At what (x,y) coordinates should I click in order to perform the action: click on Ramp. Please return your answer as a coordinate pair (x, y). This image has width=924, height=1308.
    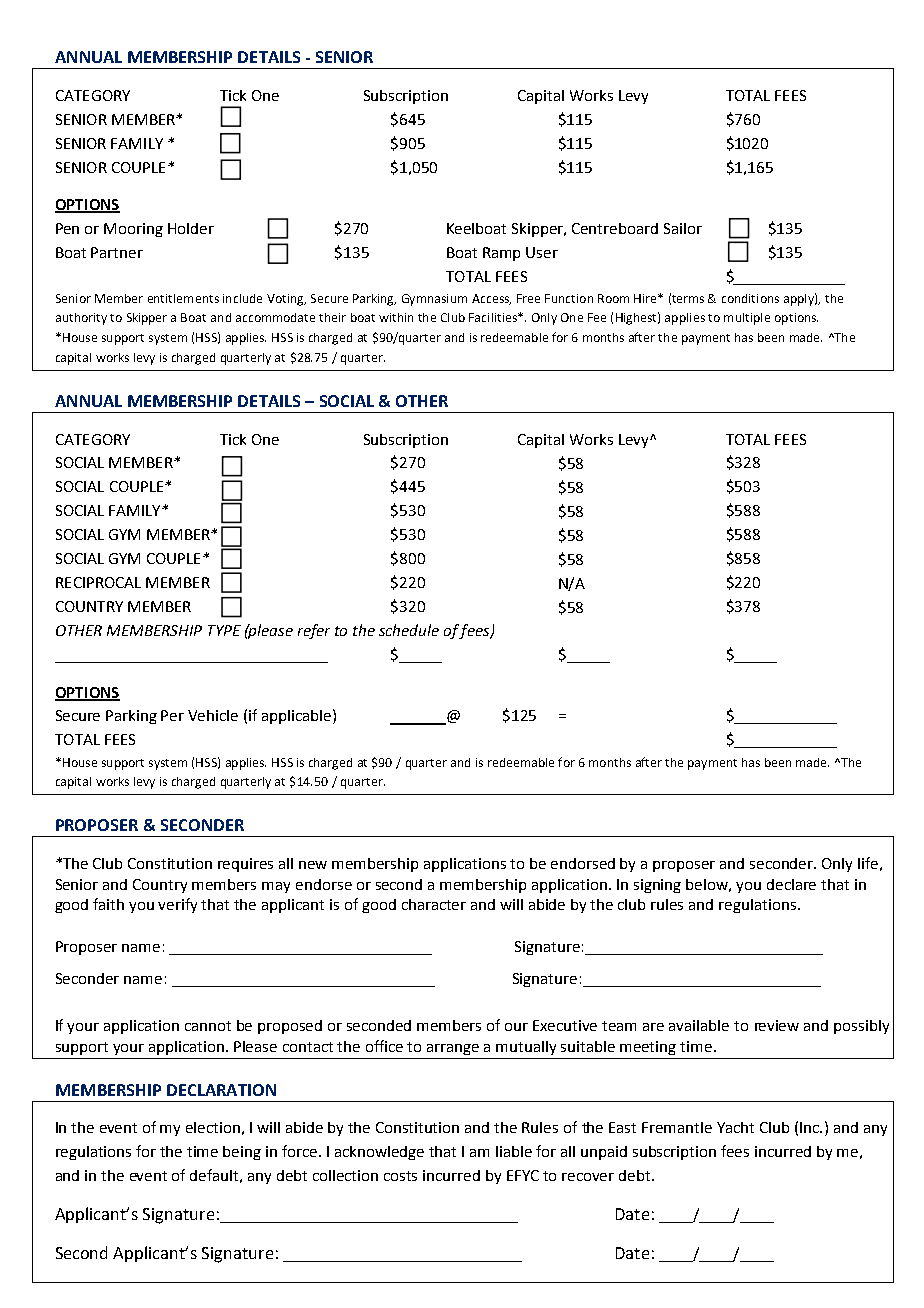
    Looking at the image, I should click on (501, 254).
